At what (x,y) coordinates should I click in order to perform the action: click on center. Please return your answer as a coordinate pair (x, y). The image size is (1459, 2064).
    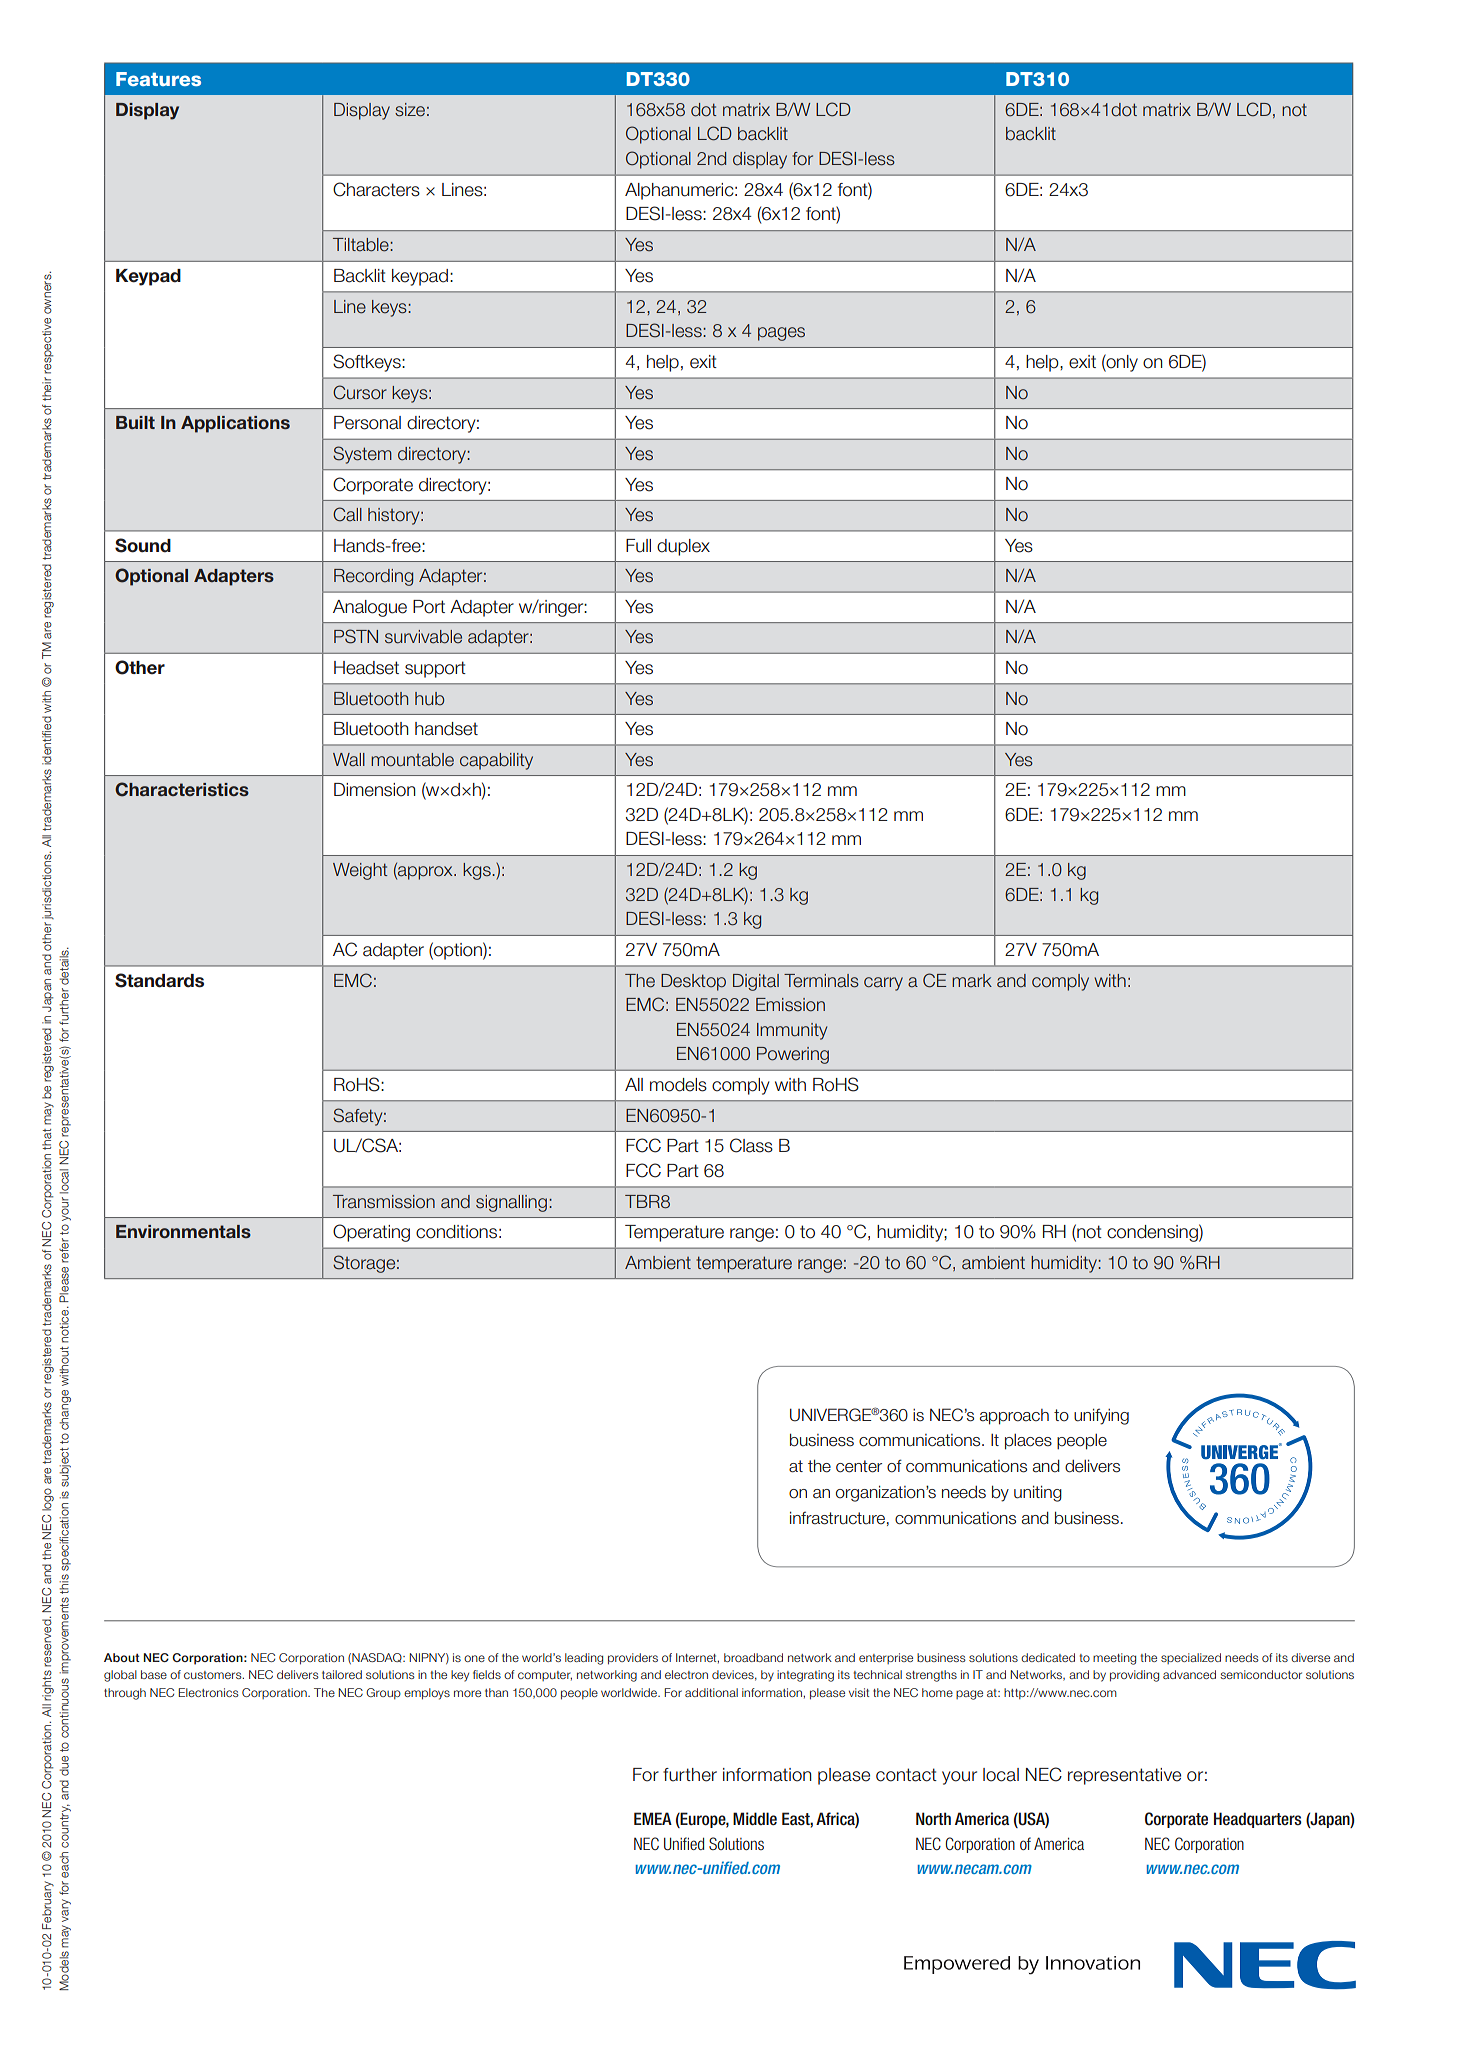
    Looking at the image, I should click on (859, 1466).
